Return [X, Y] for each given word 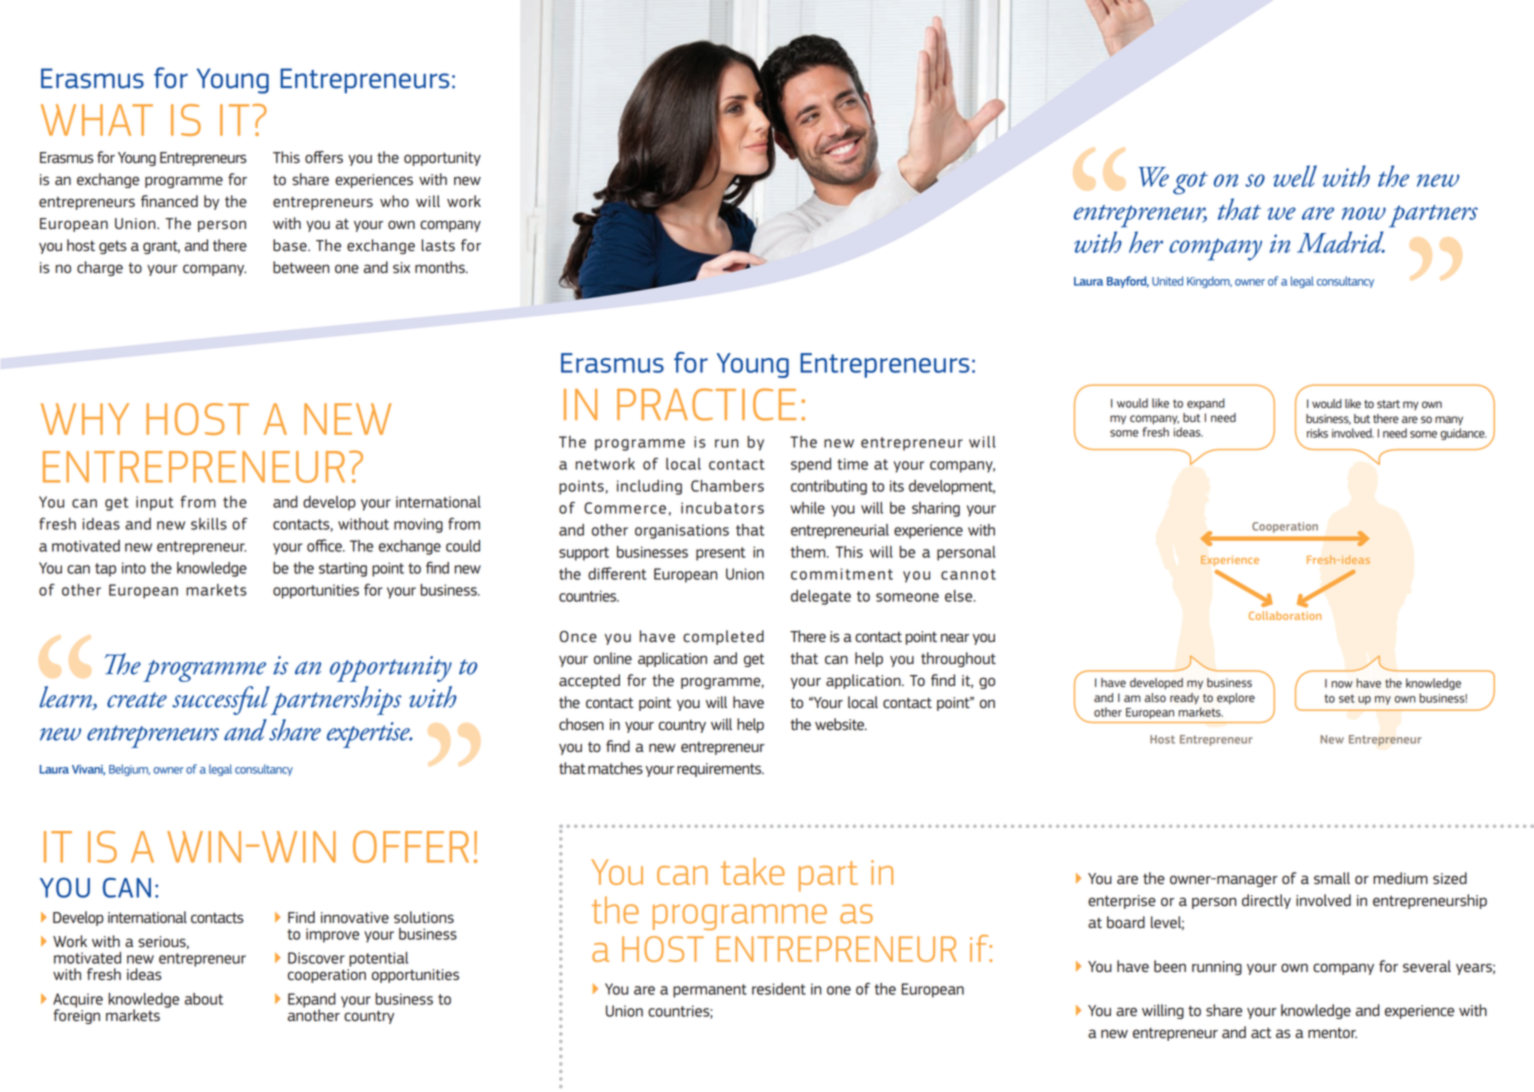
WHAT [97, 120]
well [1295, 176]
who [394, 201]
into [134, 568]
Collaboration [1285, 615]
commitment [842, 574]
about [204, 999]
